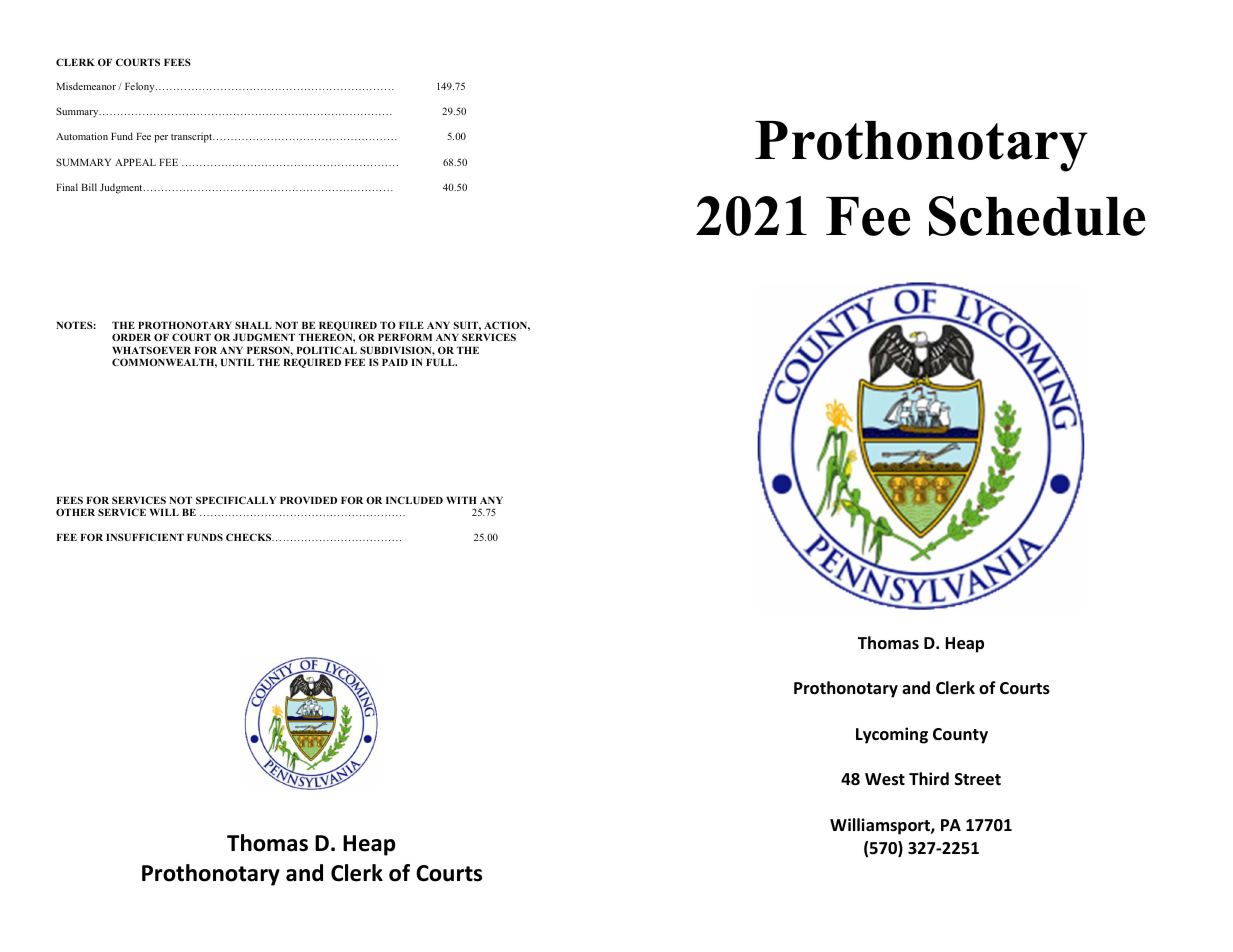 This image has width=1233, height=952. Describe the element at coordinates (461, 500) in the image. I see `WITH` at that location.
